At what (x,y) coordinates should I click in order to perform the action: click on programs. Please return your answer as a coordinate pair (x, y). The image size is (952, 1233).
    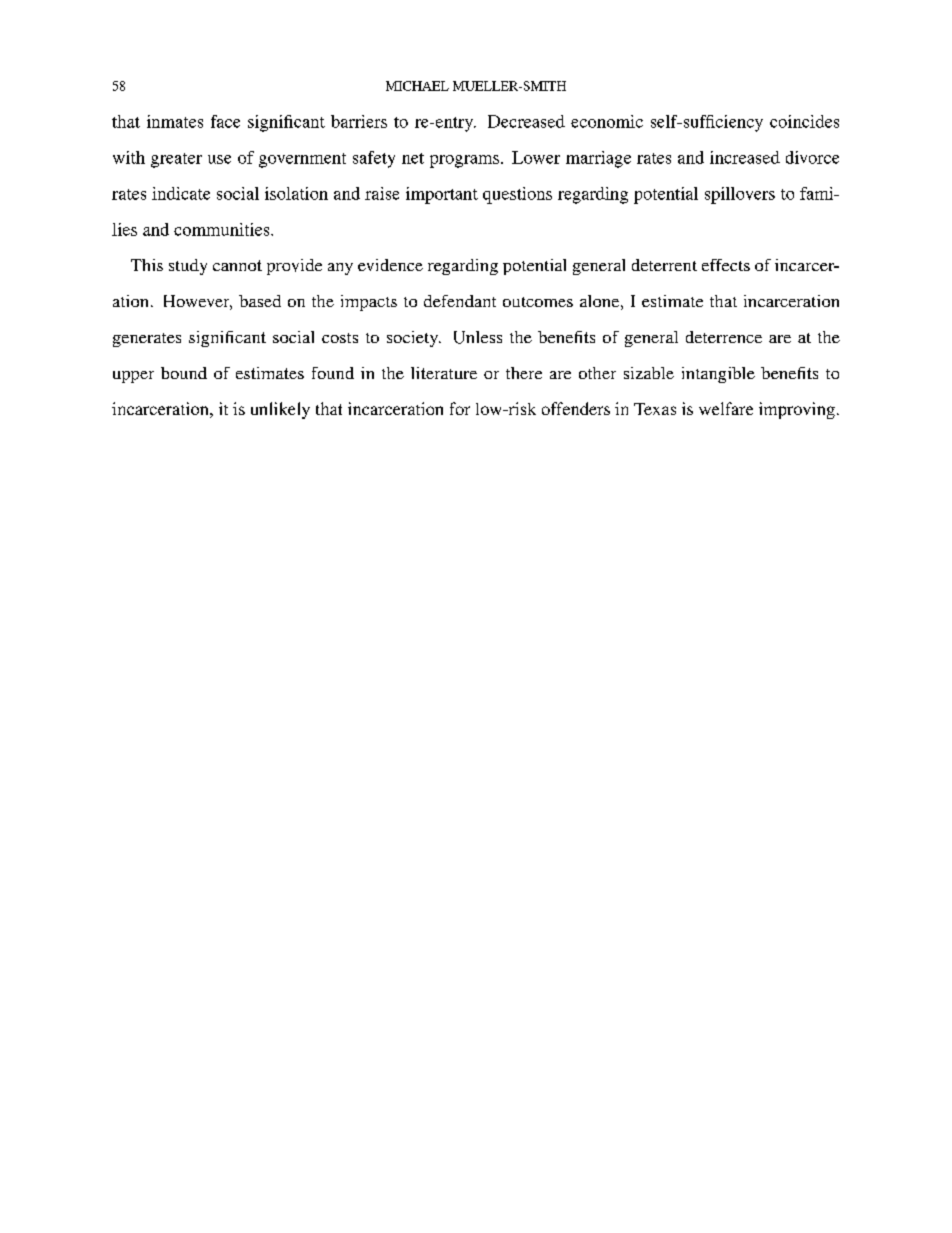
    Looking at the image, I should click on (464, 161).
